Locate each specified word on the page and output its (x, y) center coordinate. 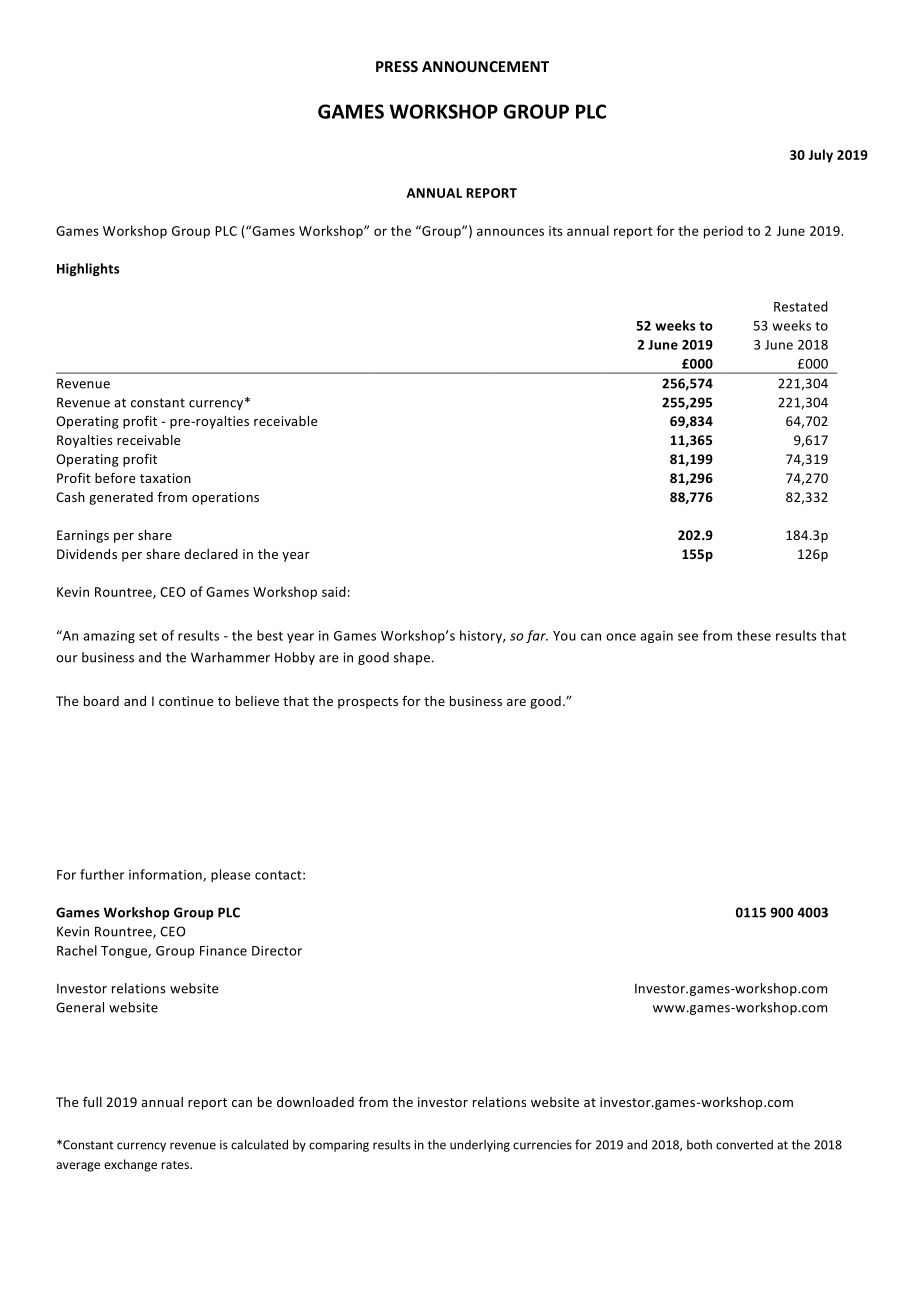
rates (176, 1165)
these (754, 635)
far (537, 636)
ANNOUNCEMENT (485, 66)
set (148, 636)
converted (744, 1145)
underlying (480, 1146)
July (820, 156)
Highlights (88, 269)
